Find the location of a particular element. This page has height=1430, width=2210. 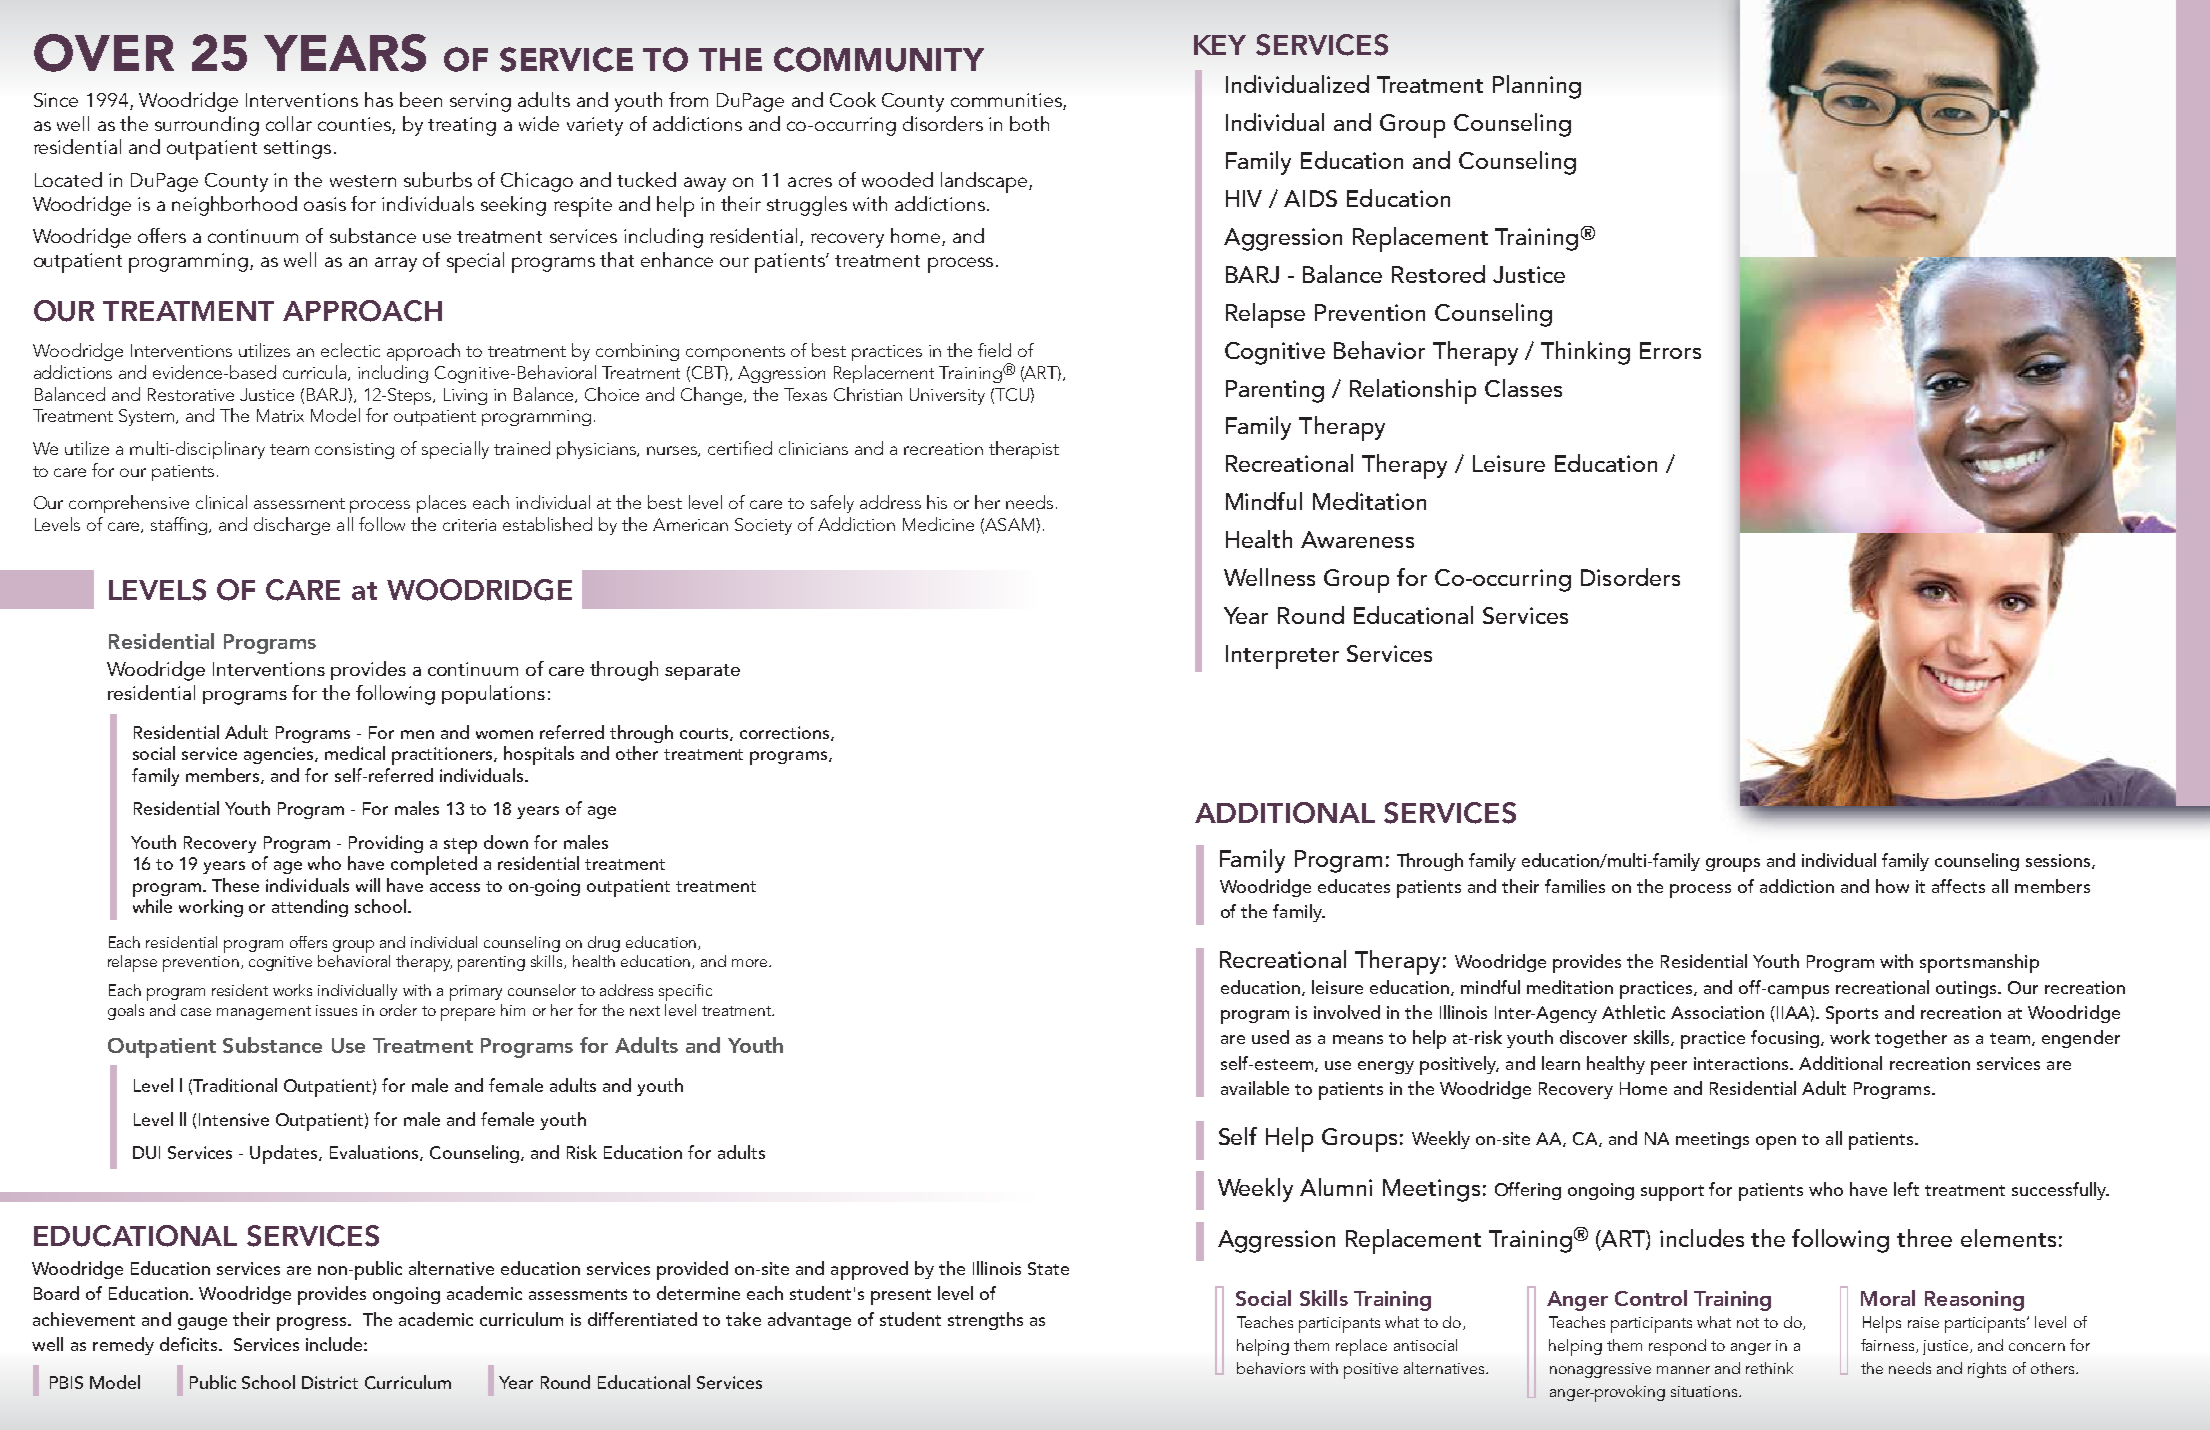

communities is located at coordinates (1007, 101).
